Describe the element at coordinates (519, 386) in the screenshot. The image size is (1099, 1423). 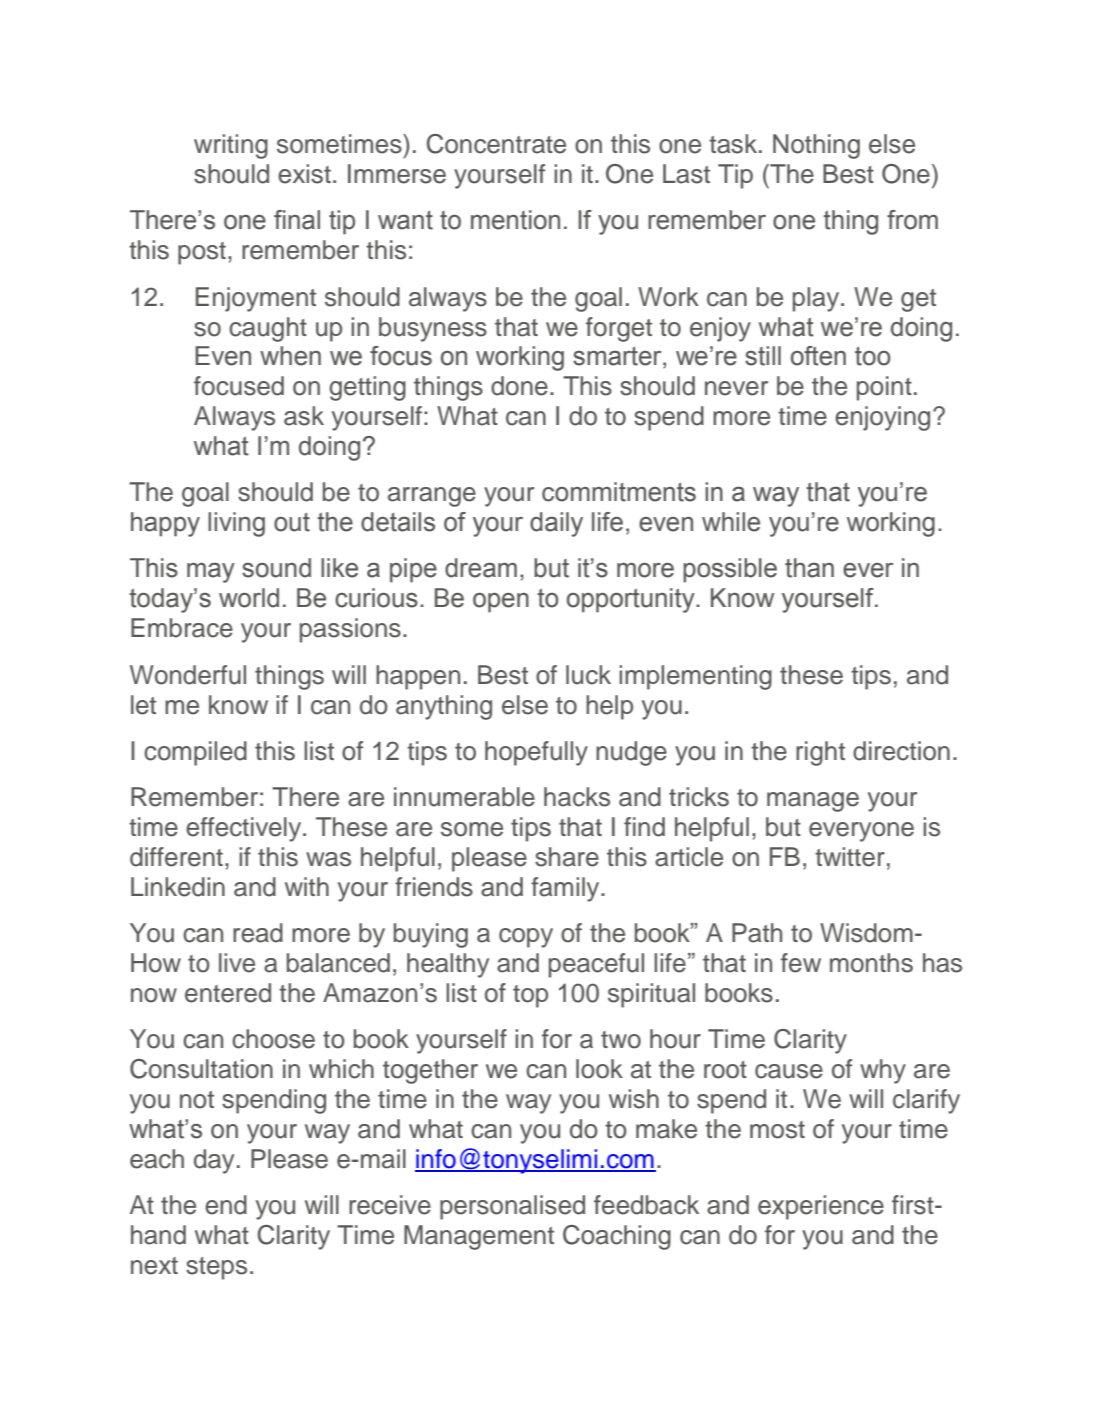
I see `done` at that location.
